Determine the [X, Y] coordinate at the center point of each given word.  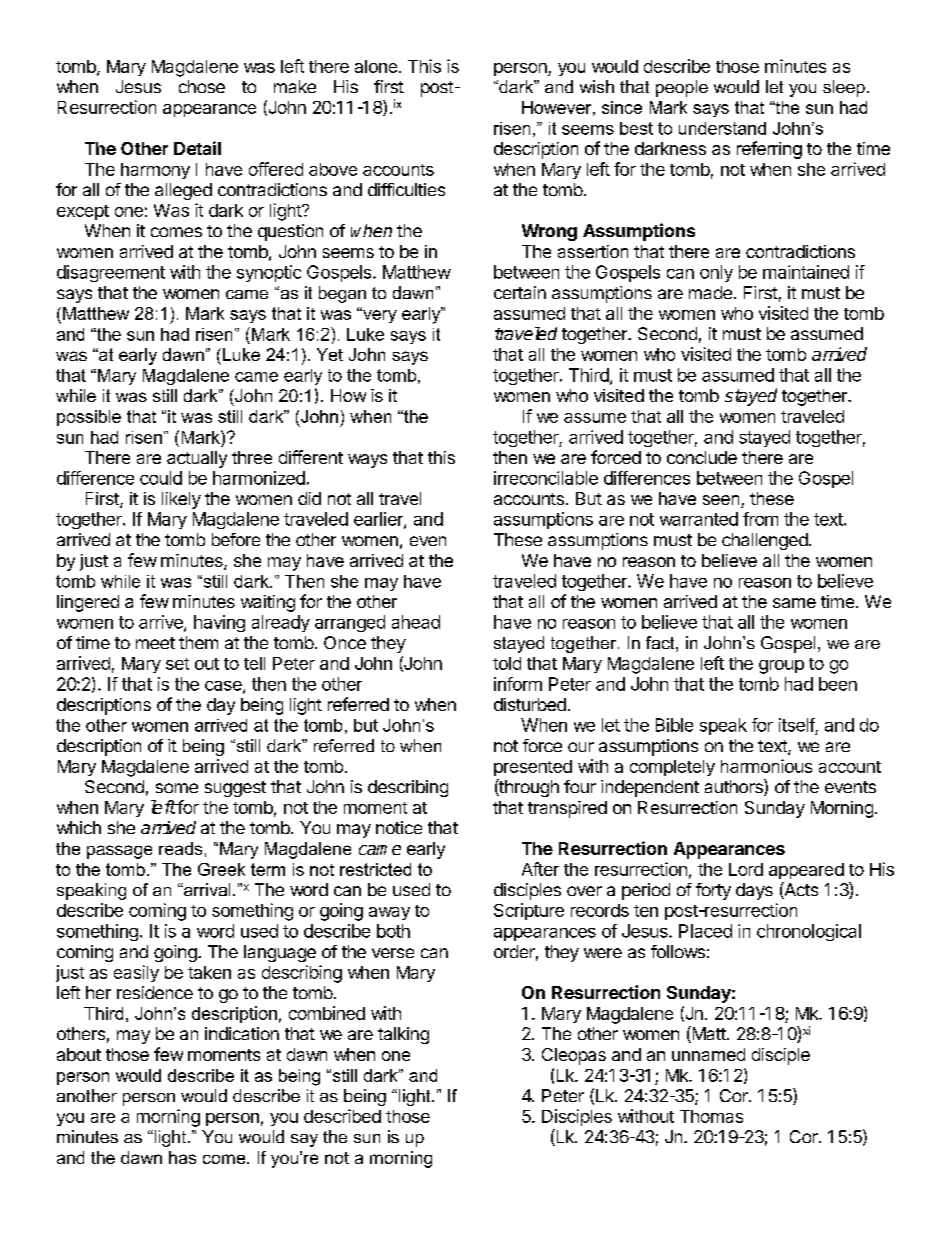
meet [155, 643]
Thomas [711, 1116]
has [182, 1157]
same [794, 603]
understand [722, 128]
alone [376, 66]
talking [403, 1035]
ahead [416, 622]
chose [202, 86]
